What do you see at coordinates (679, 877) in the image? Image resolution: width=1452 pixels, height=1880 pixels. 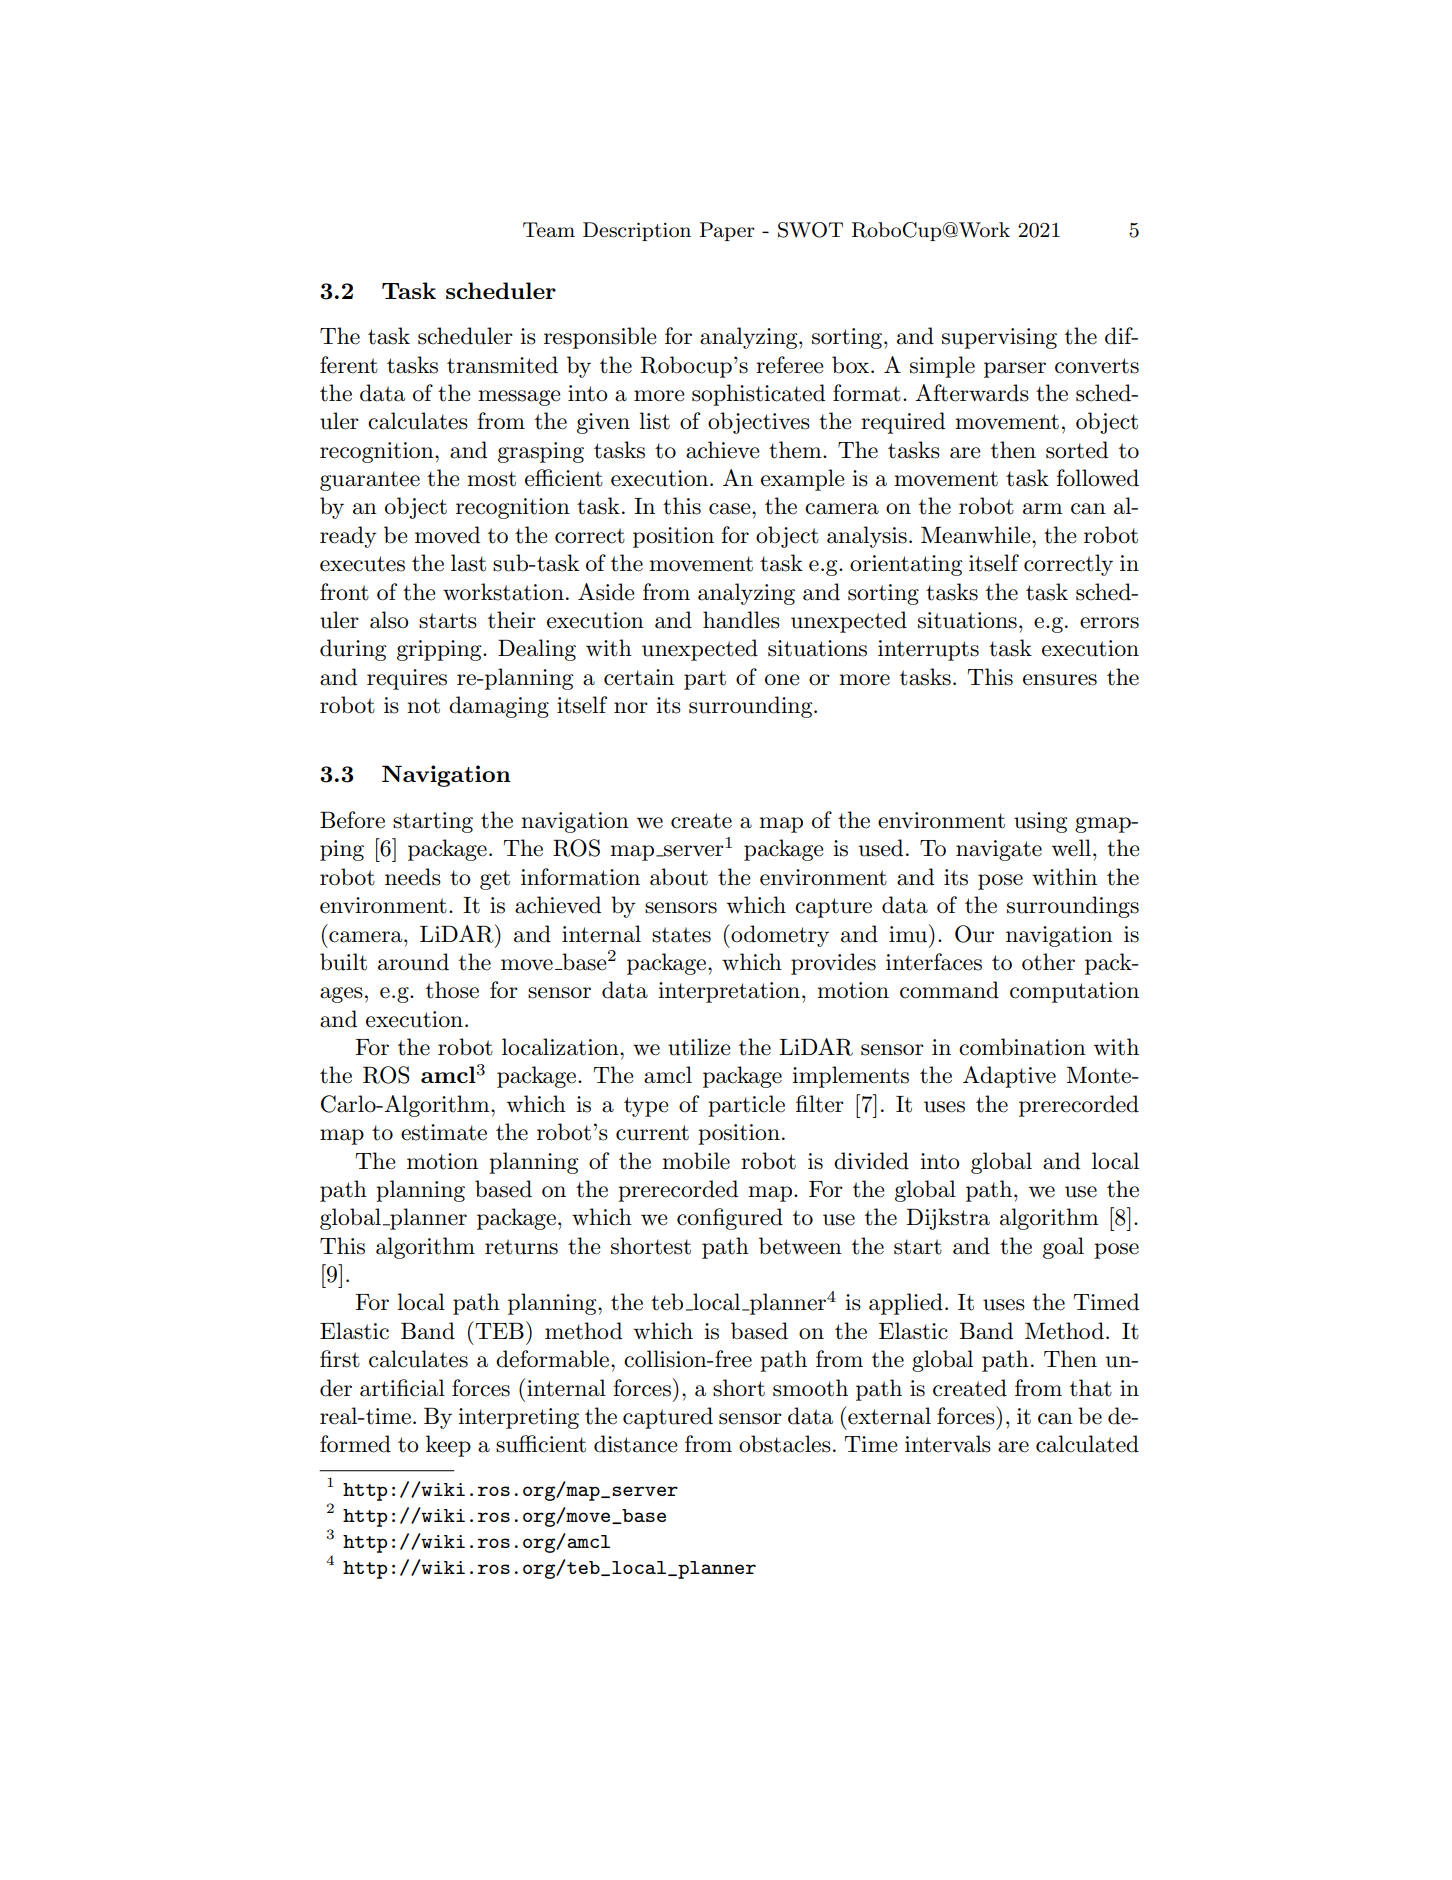 I see `about` at bounding box center [679, 877].
